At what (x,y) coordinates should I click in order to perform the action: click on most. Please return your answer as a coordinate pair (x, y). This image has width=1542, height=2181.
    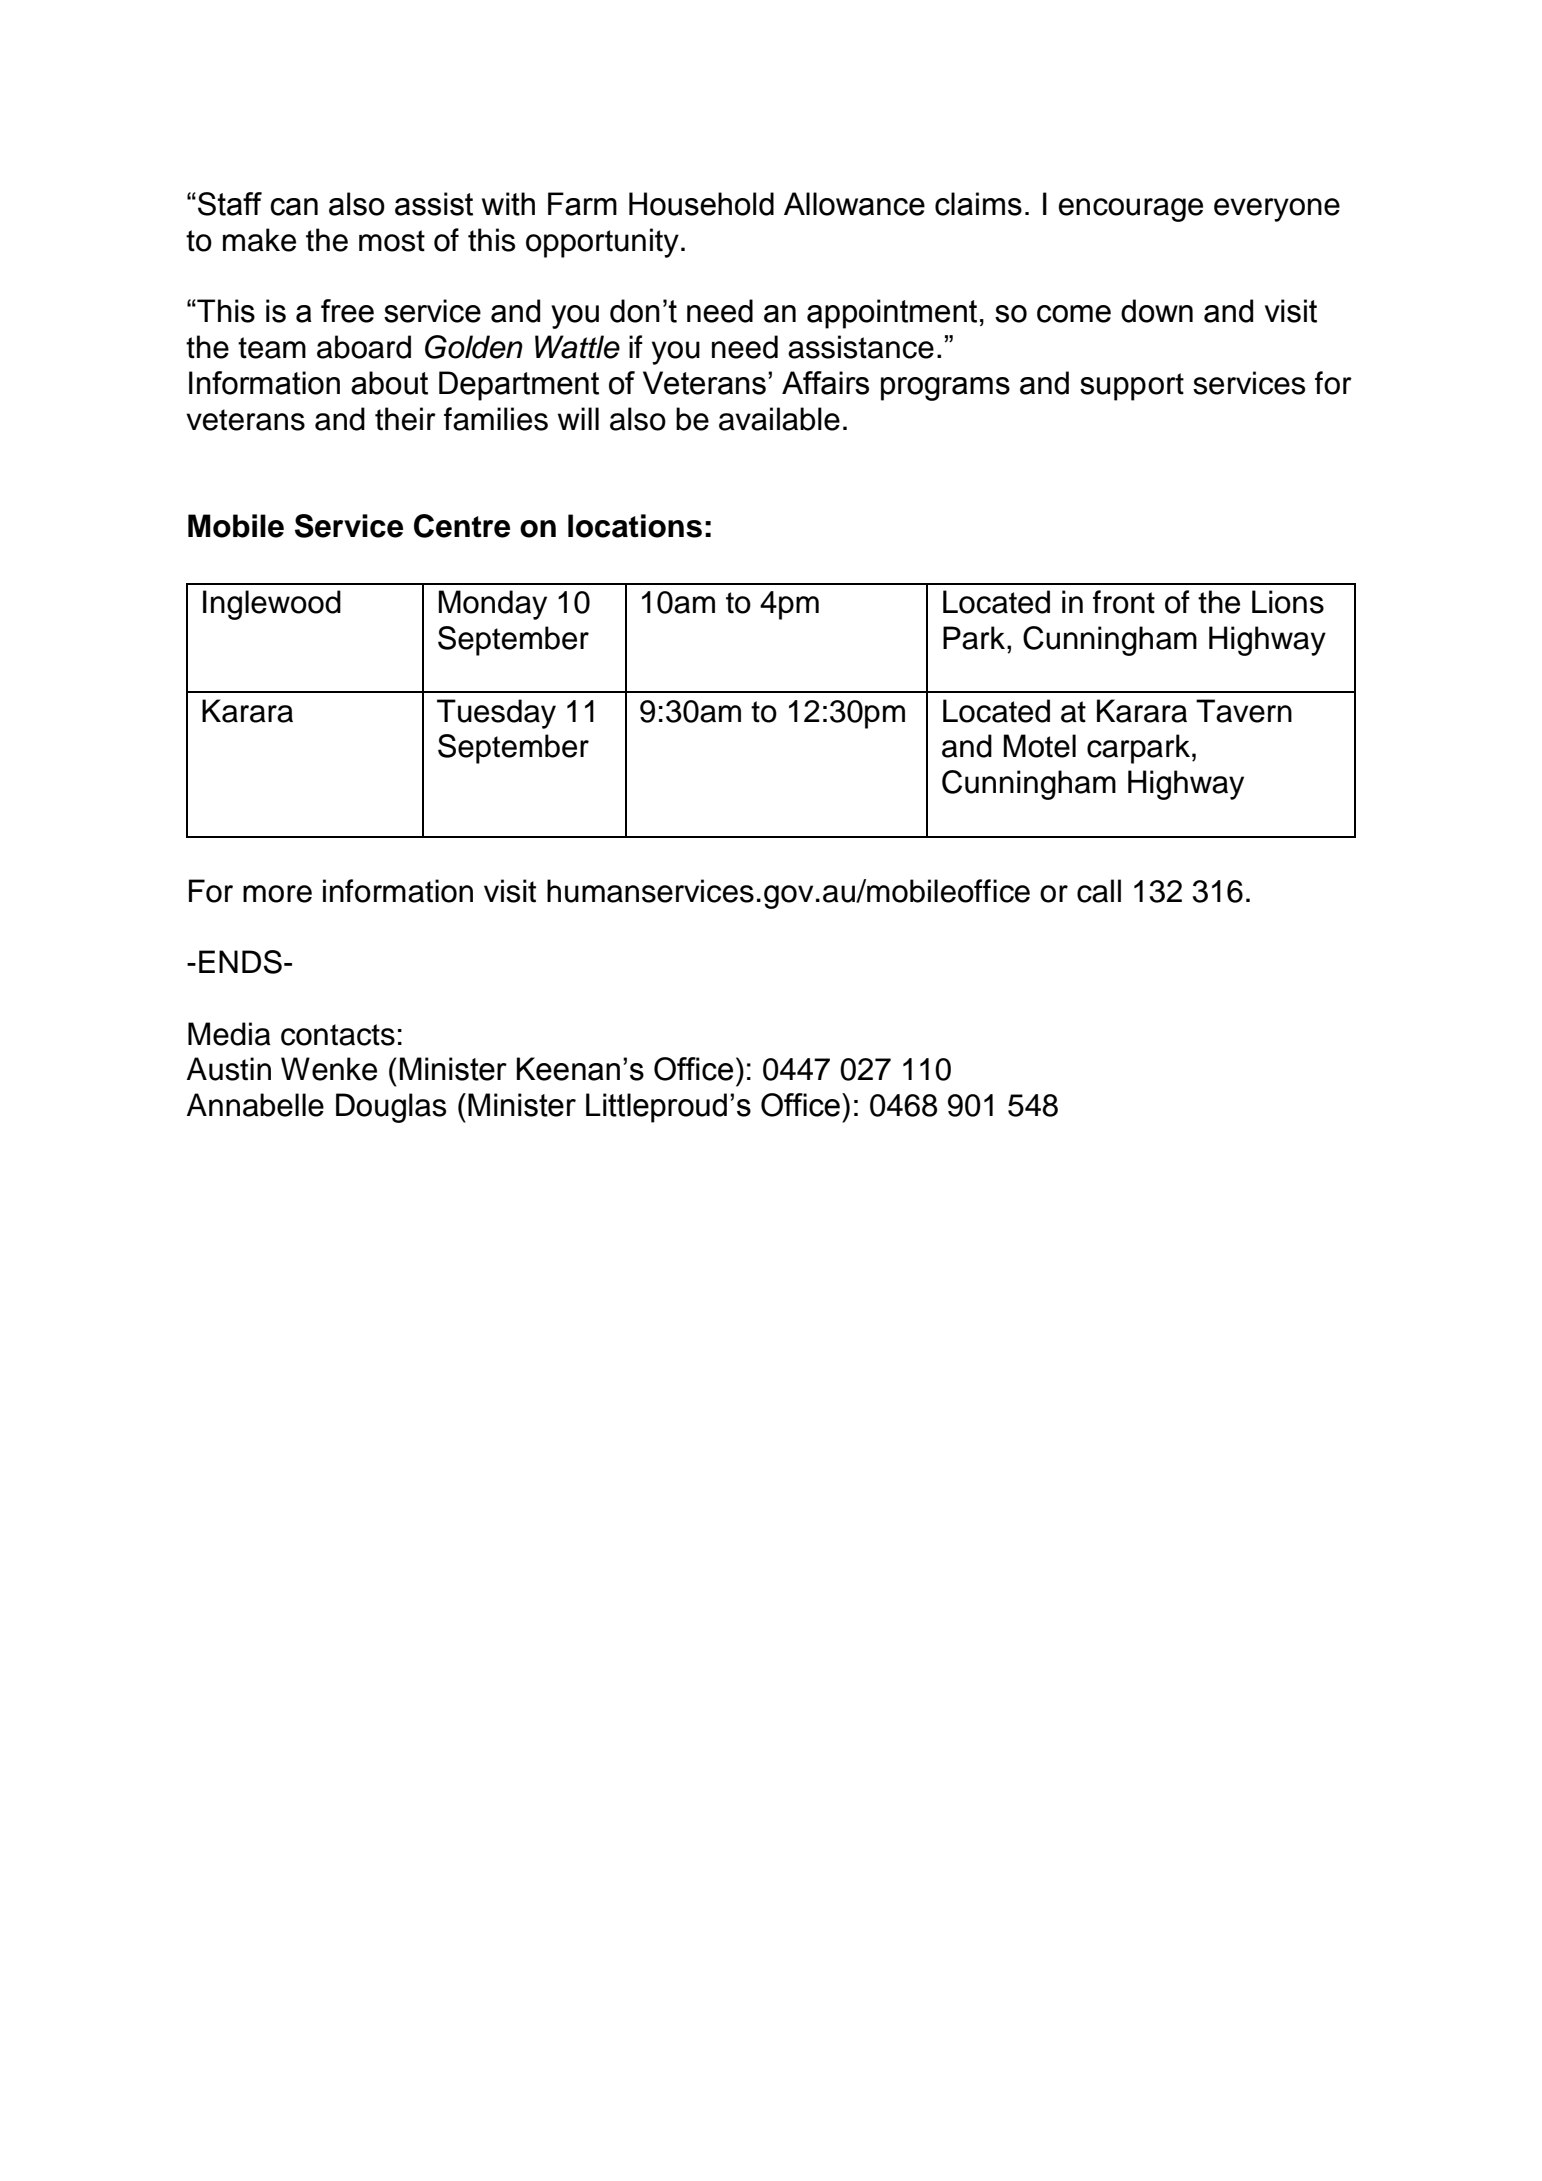
    Looking at the image, I should click on (392, 241).
